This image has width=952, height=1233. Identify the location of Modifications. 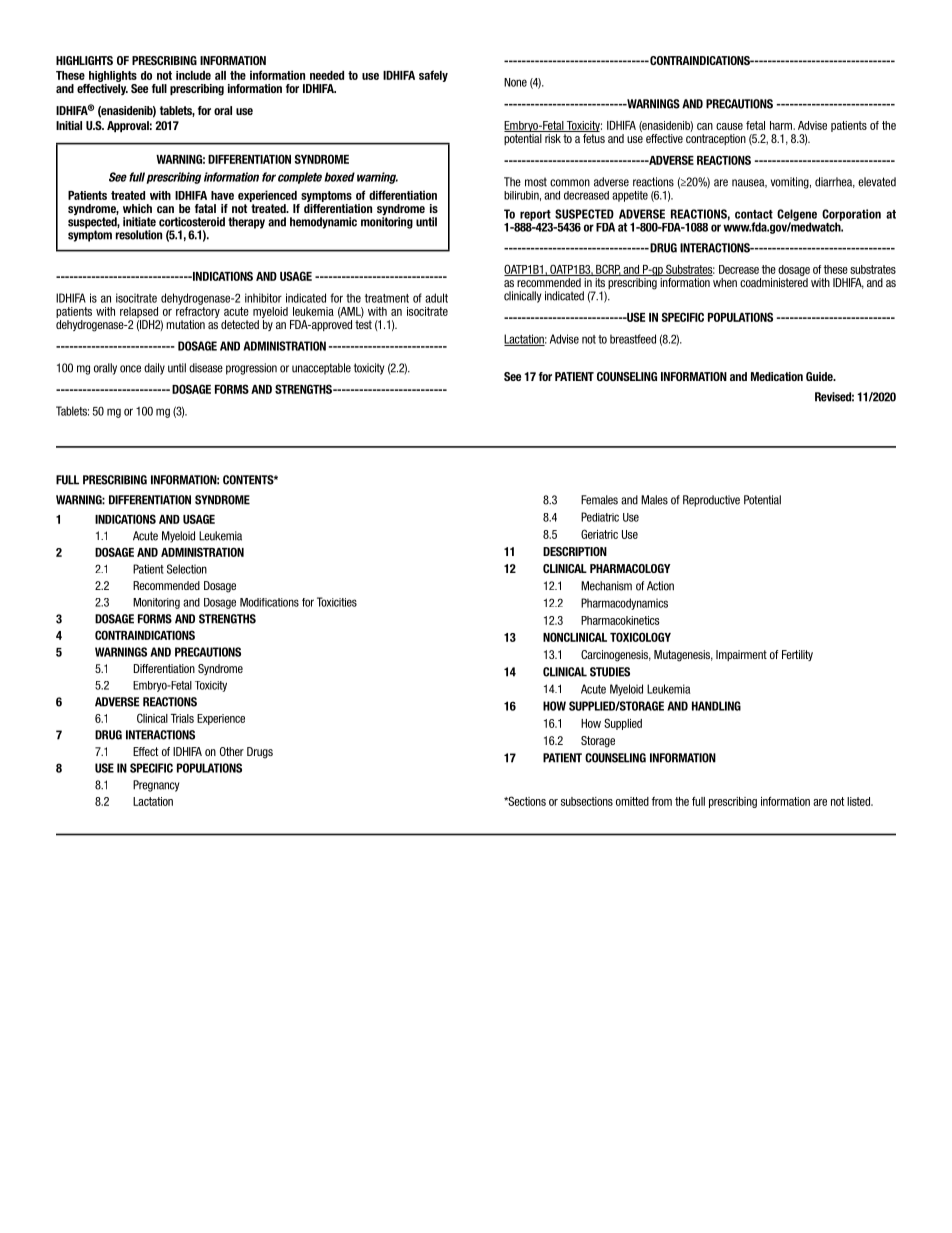
(269, 602).
